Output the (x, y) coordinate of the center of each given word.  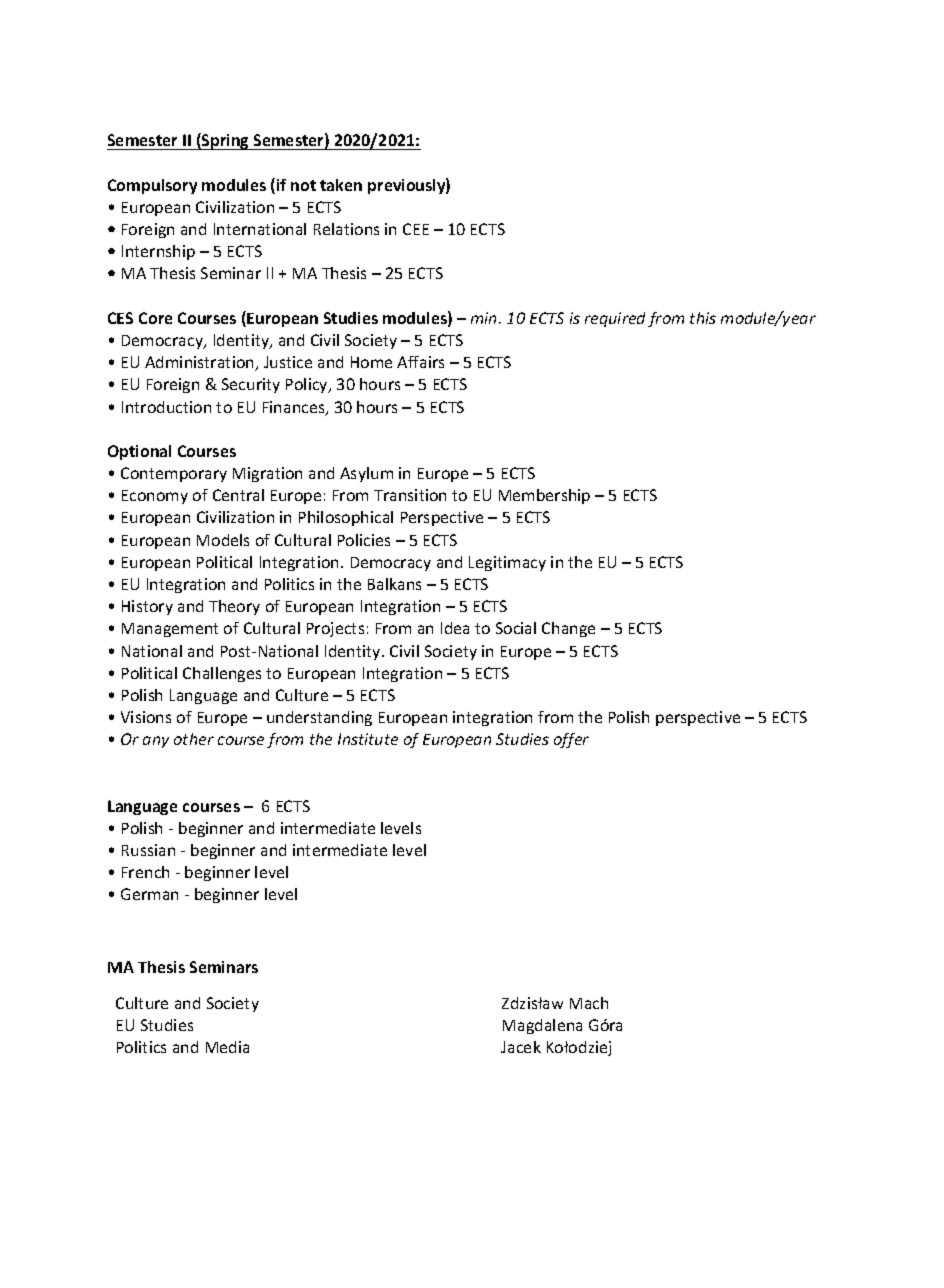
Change (568, 629)
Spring (226, 141)
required (615, 319)
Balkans (394, 584)
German (149, 894)
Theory (234, 607)
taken (341, 185)
